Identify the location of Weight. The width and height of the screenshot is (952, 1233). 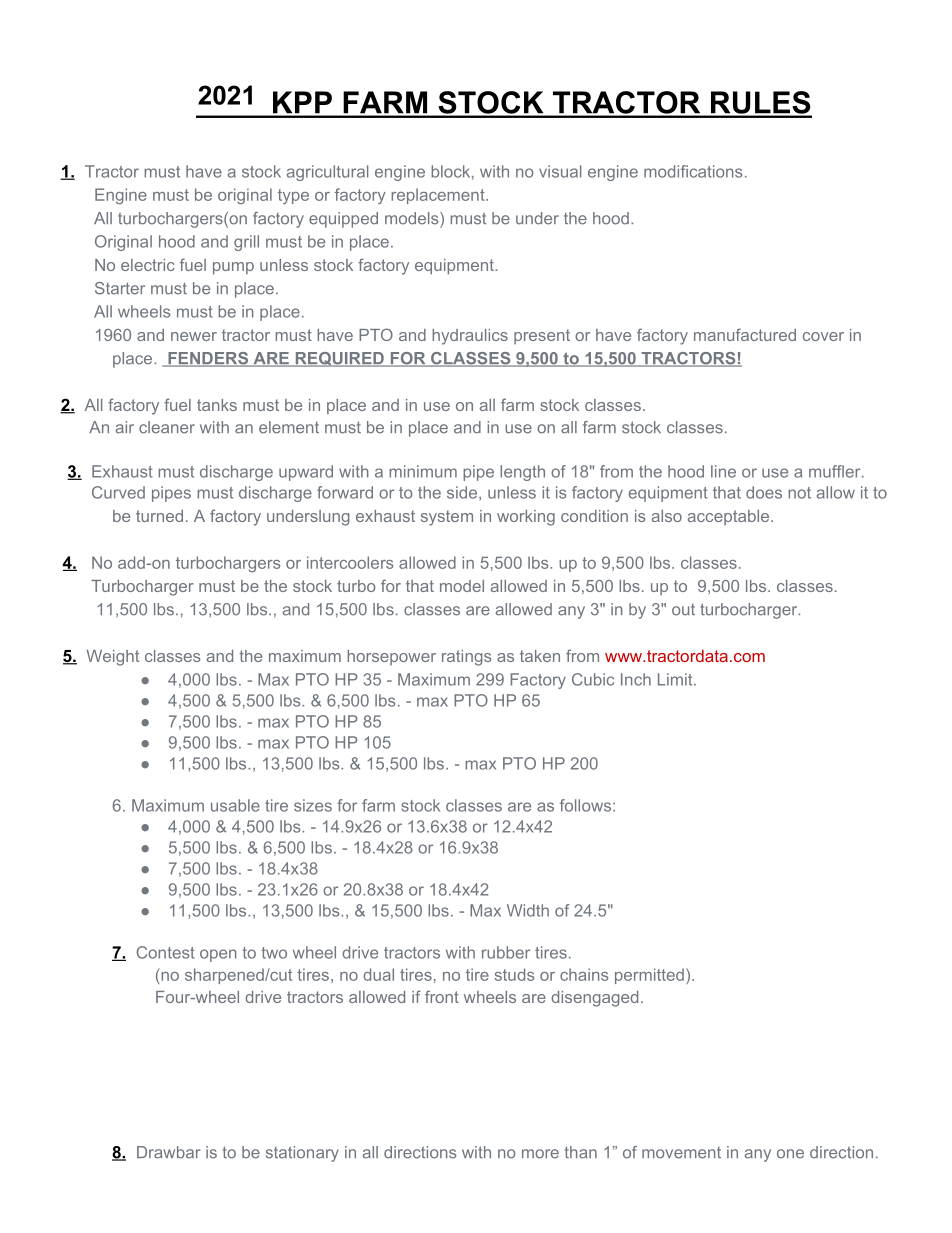
(113, 658).
